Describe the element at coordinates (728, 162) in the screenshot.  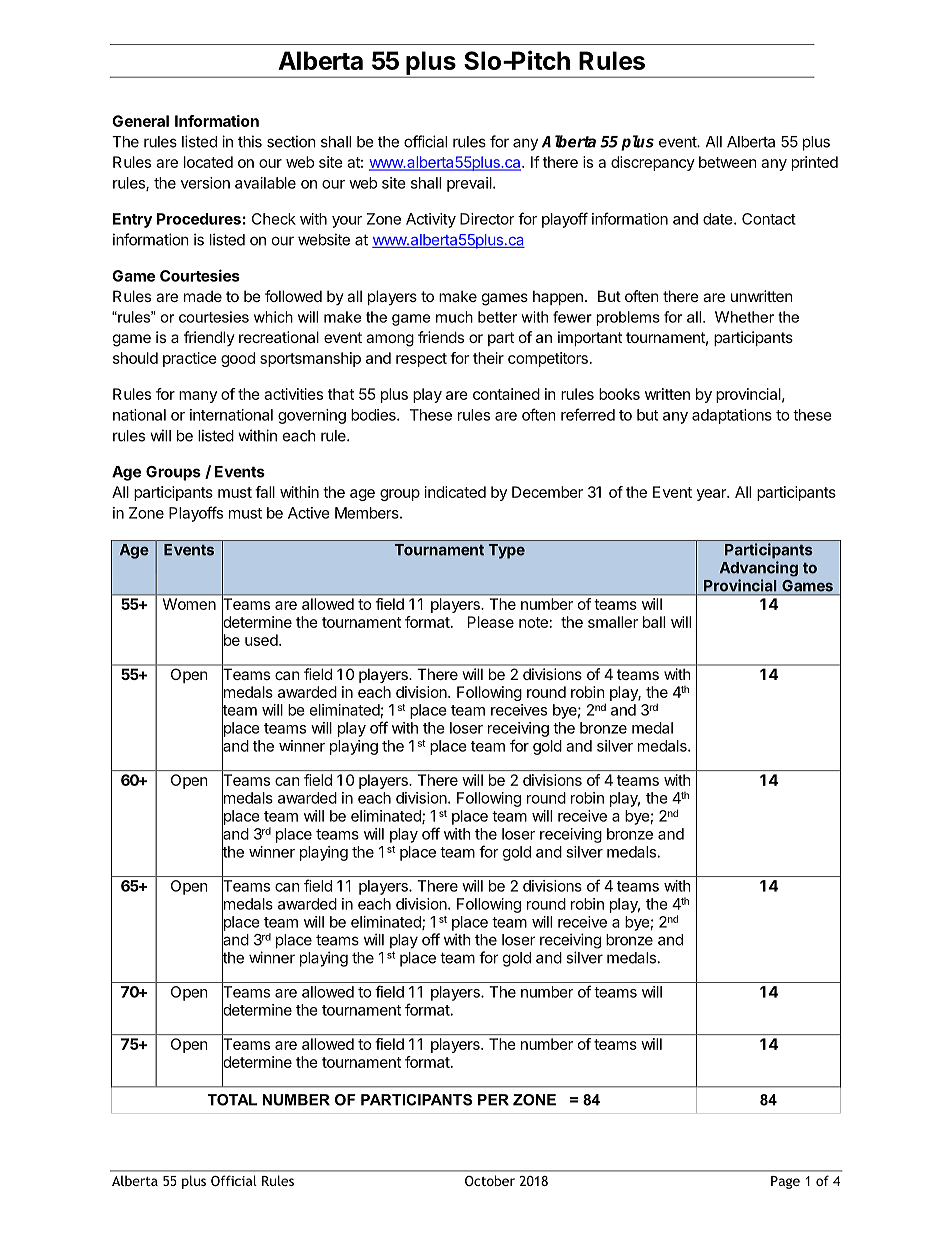
I see `between` at that location.
